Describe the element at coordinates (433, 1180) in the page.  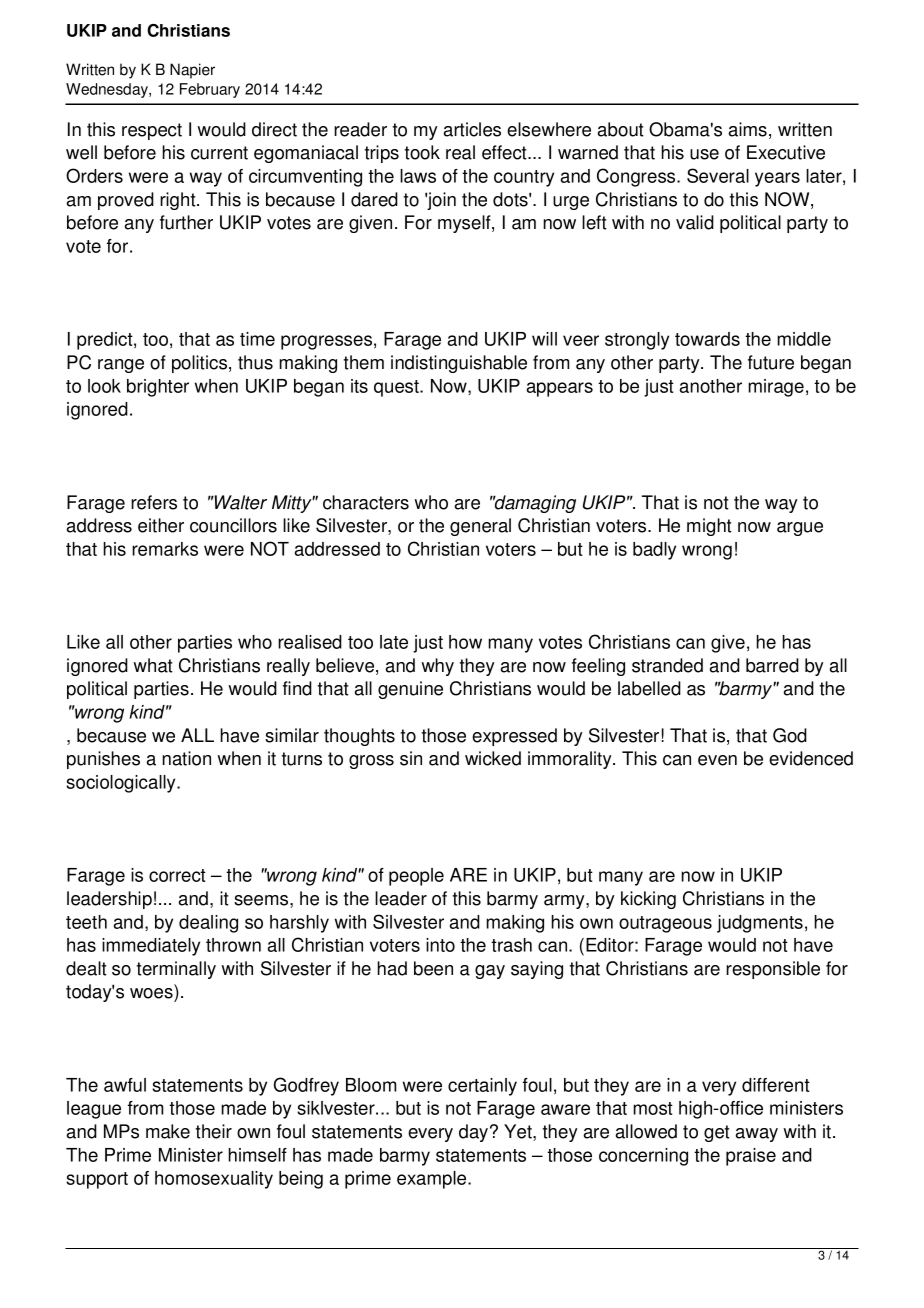
I see `example` at that location.
